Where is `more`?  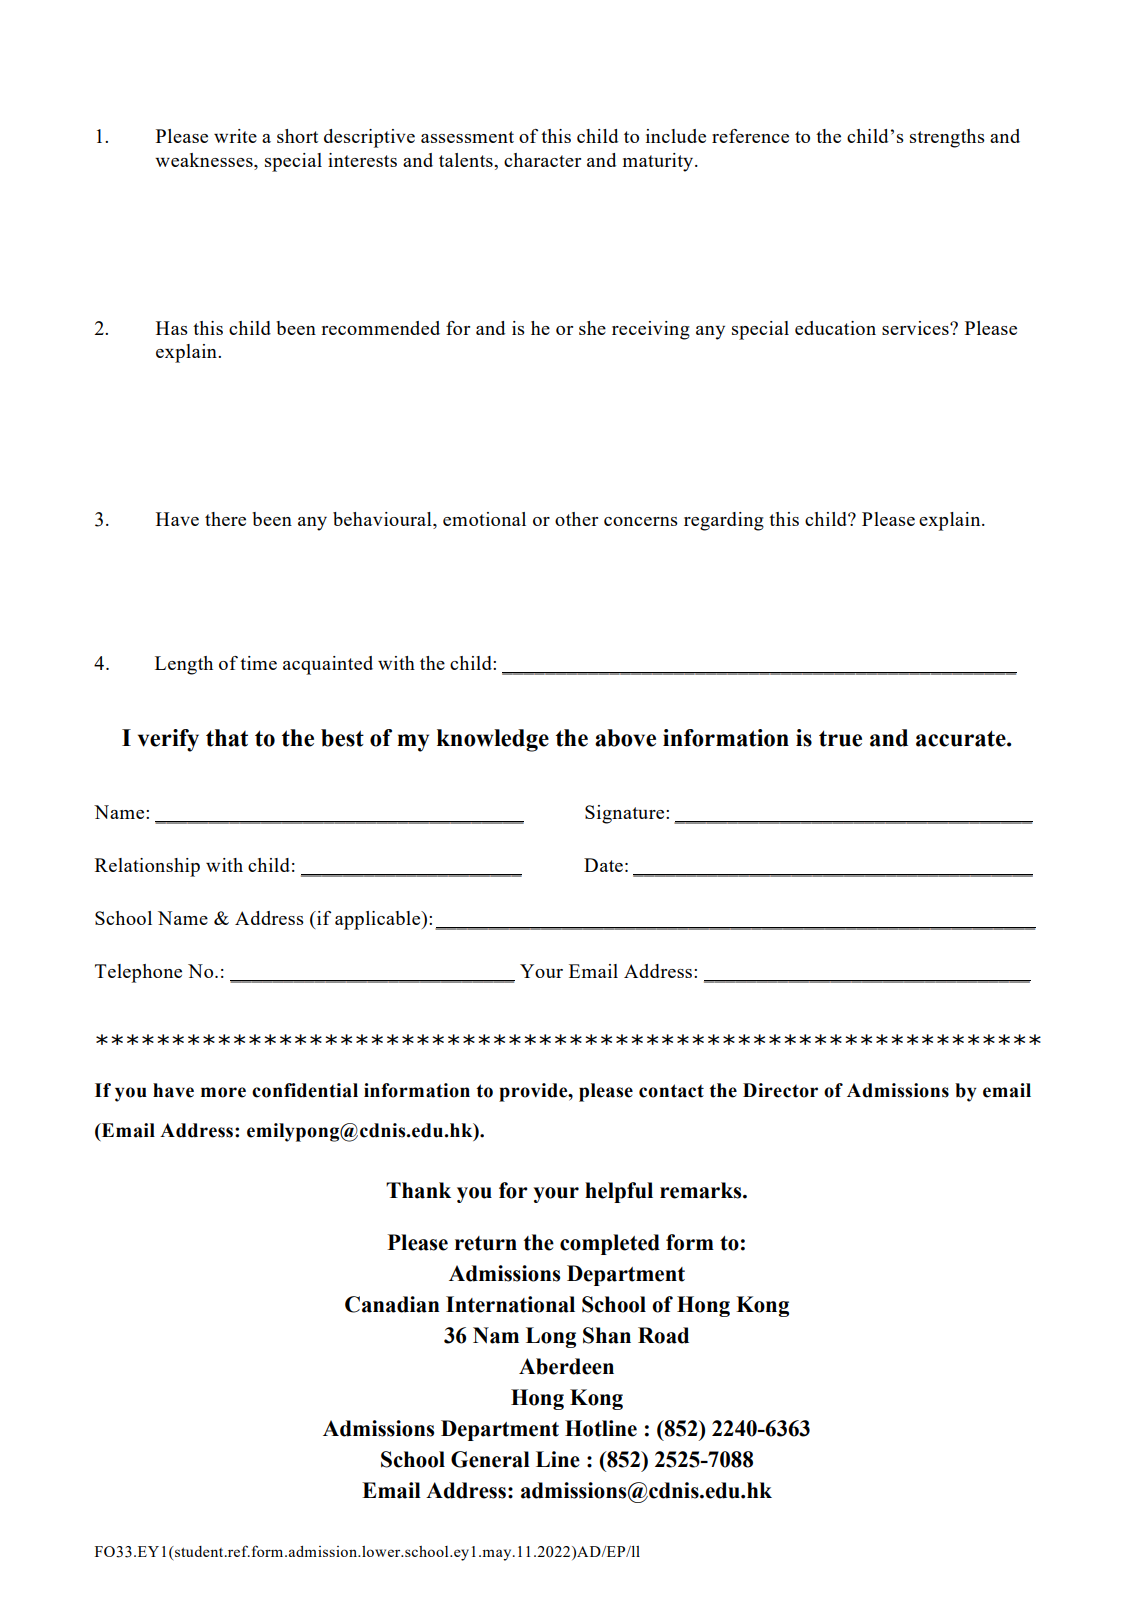
more is located at coordinates (223, 1092).
